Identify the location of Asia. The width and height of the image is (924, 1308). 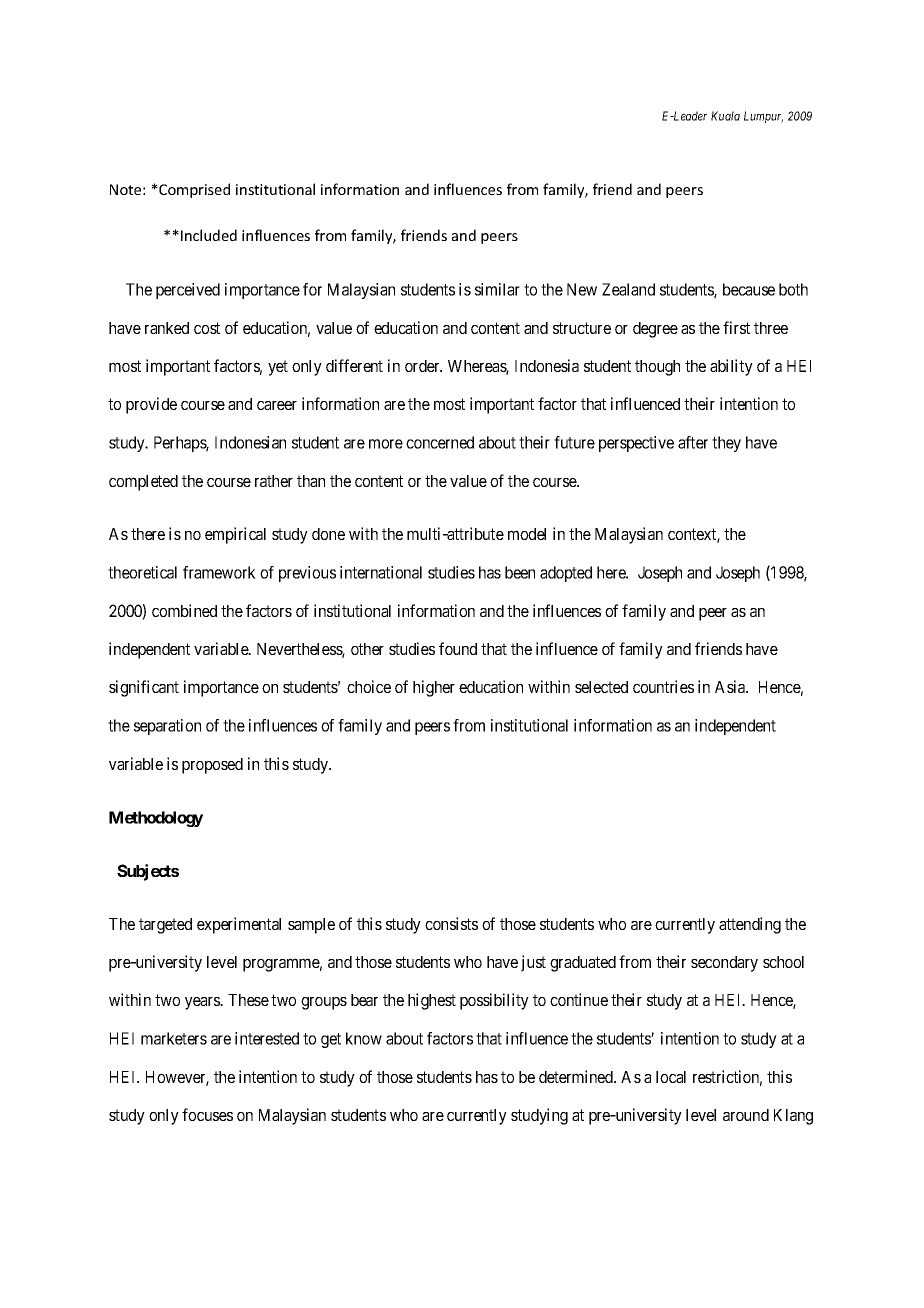
(731, 686).
